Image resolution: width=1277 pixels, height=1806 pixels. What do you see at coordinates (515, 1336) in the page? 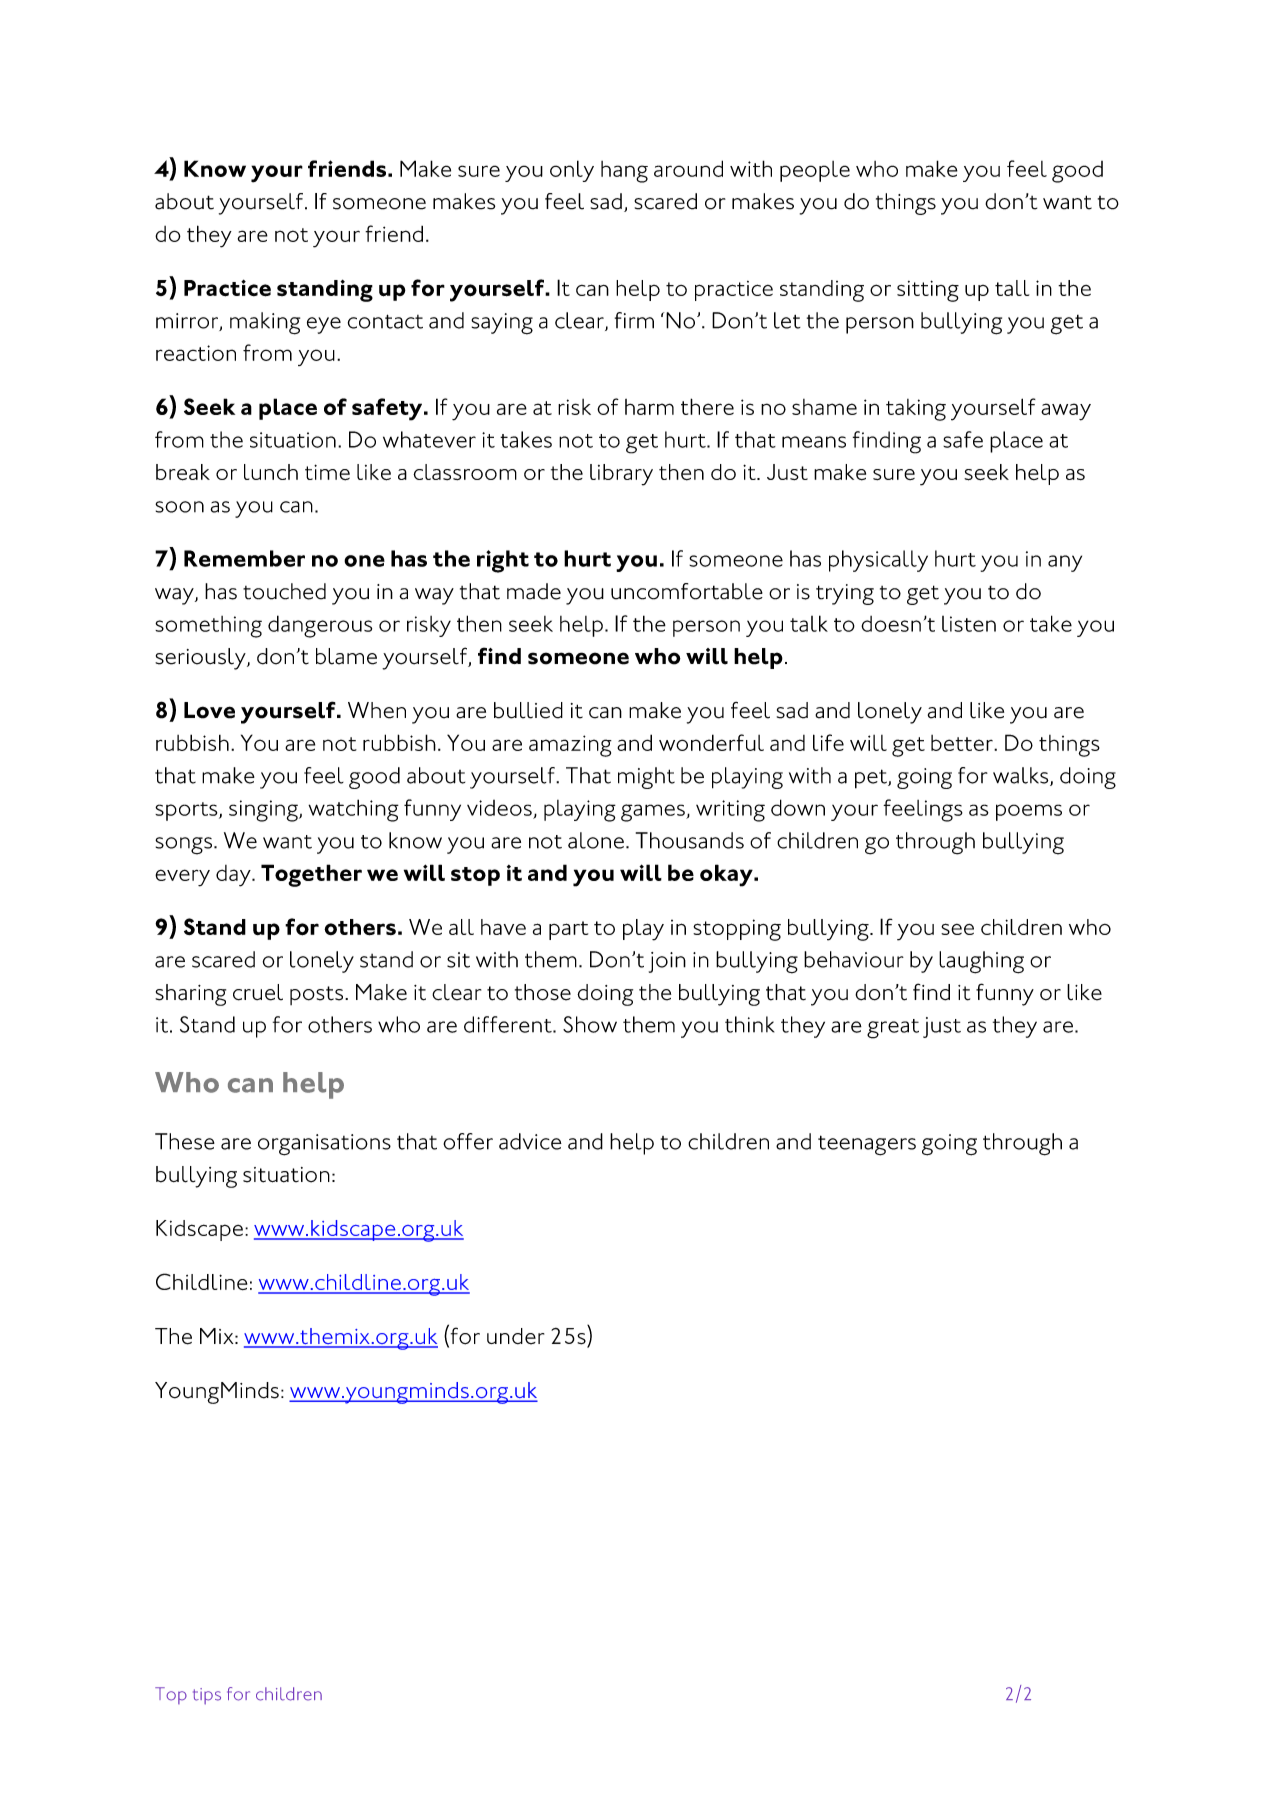
I see `under` at bounding box center [515, 1336].
